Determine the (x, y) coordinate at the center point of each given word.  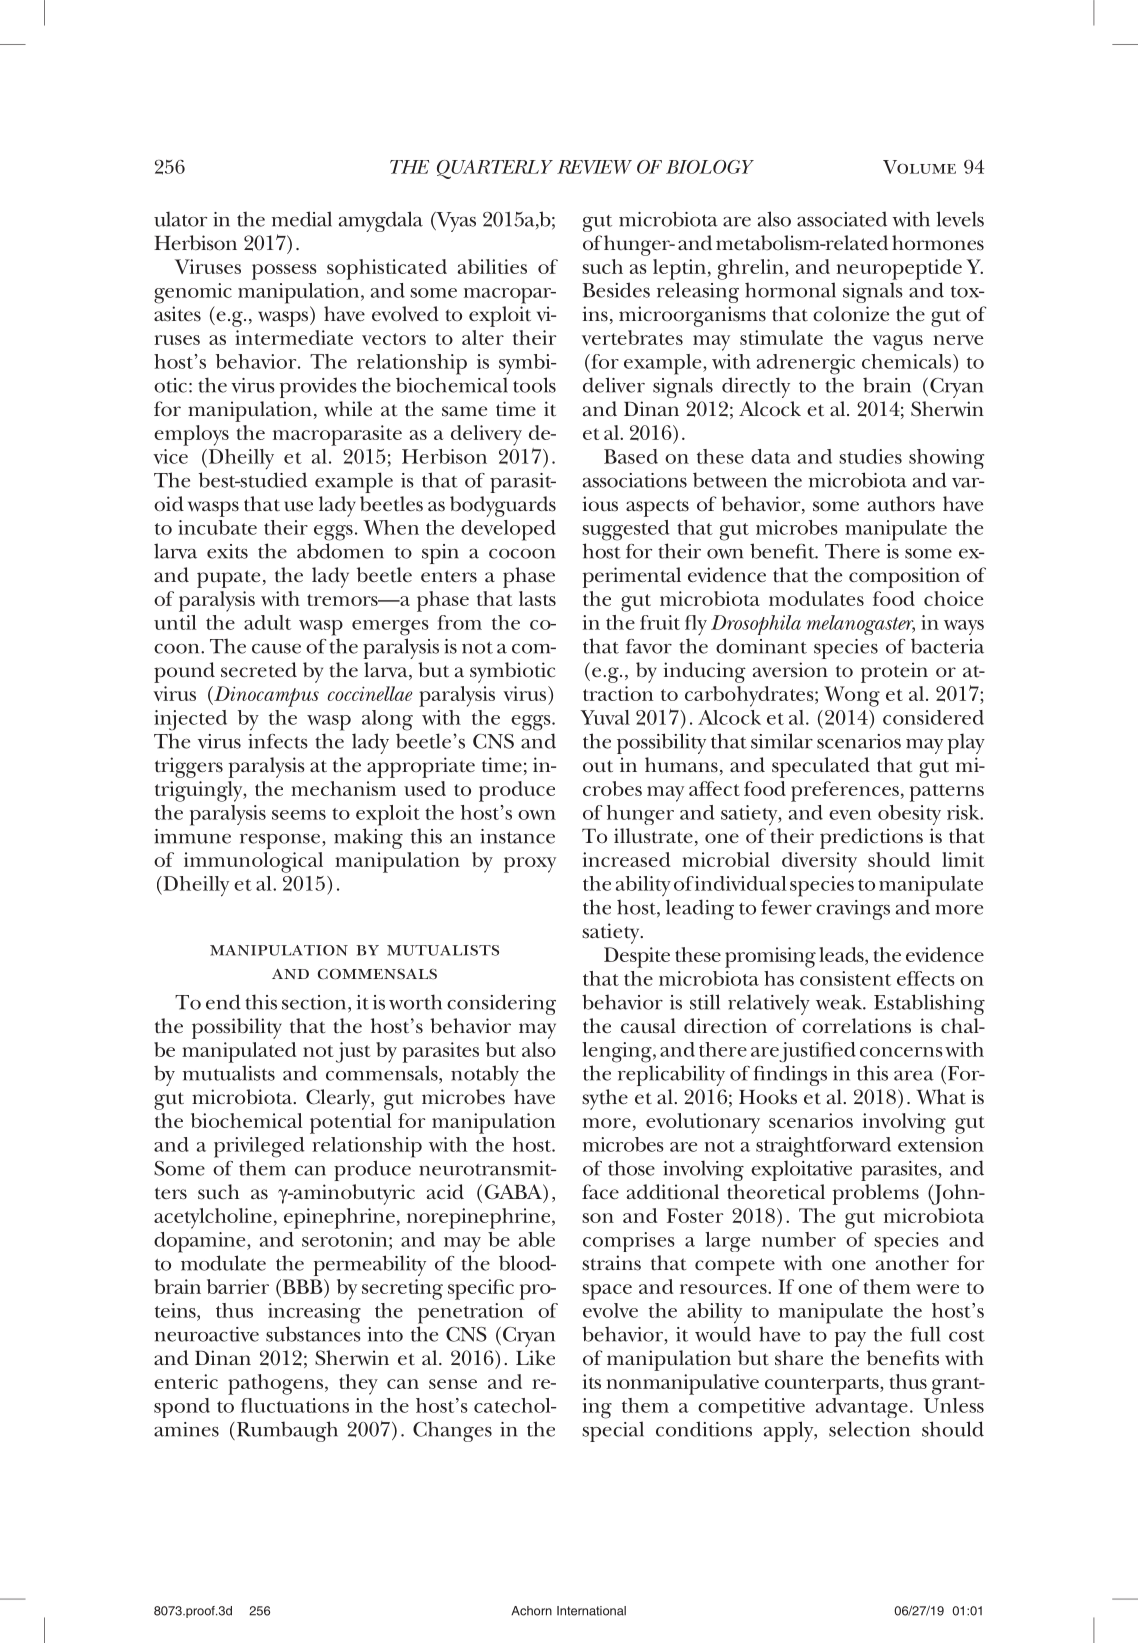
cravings (853, 910)
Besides (616, 290)
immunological (253, 862)
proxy (530, 865)
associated (842, 219)
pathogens (277, 1384)
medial (302, 219)
